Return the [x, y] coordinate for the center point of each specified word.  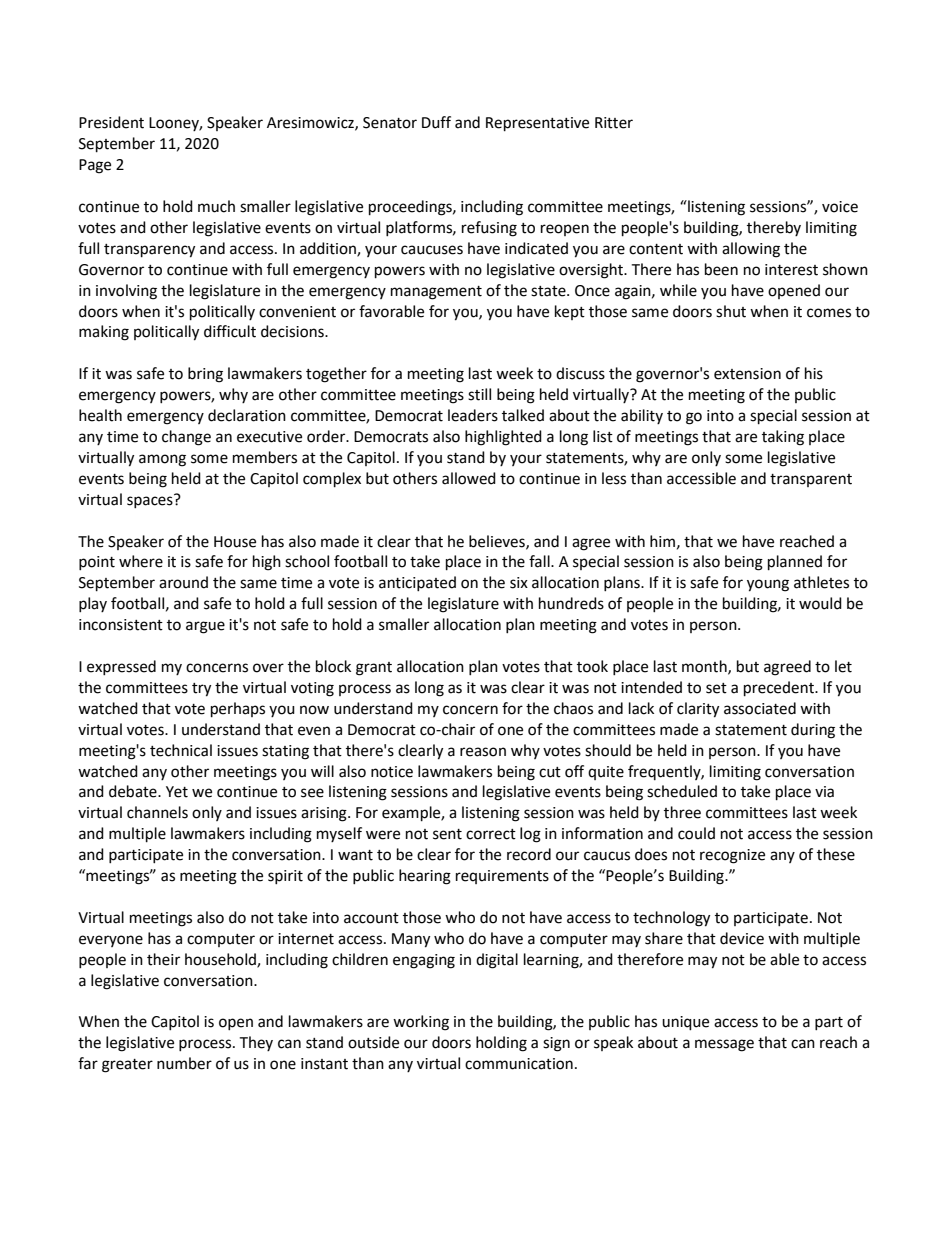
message [724, 1045]
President [111, 122]
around [183, 582]
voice [840, 207]
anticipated [417, 583]
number [184, 1063]
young [768, 585]
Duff [436, 122]
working [421, 1023]
